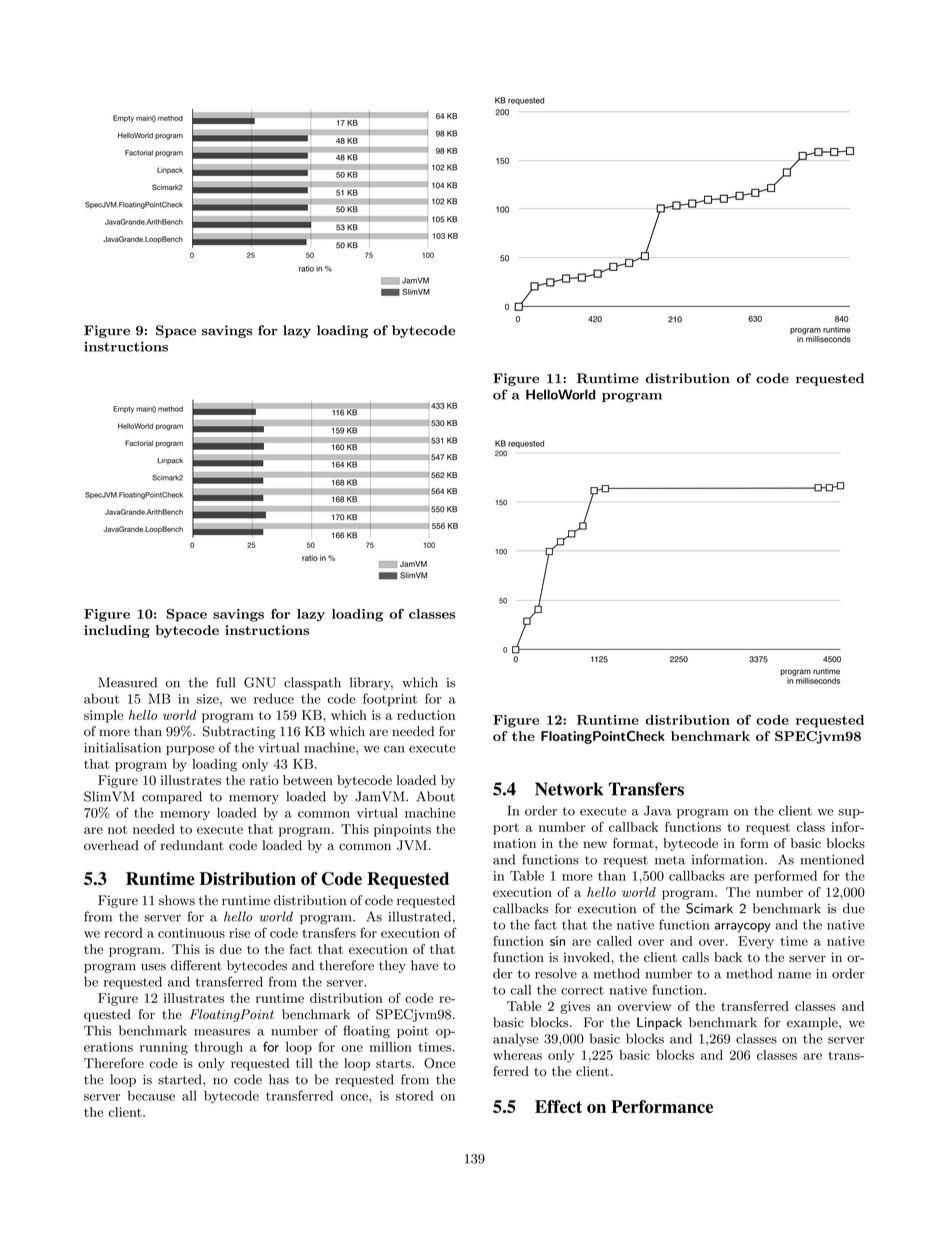 Image resolution: width=952 pixels, height=1233 pixels. I want to click on Every, so click(756, 942).
